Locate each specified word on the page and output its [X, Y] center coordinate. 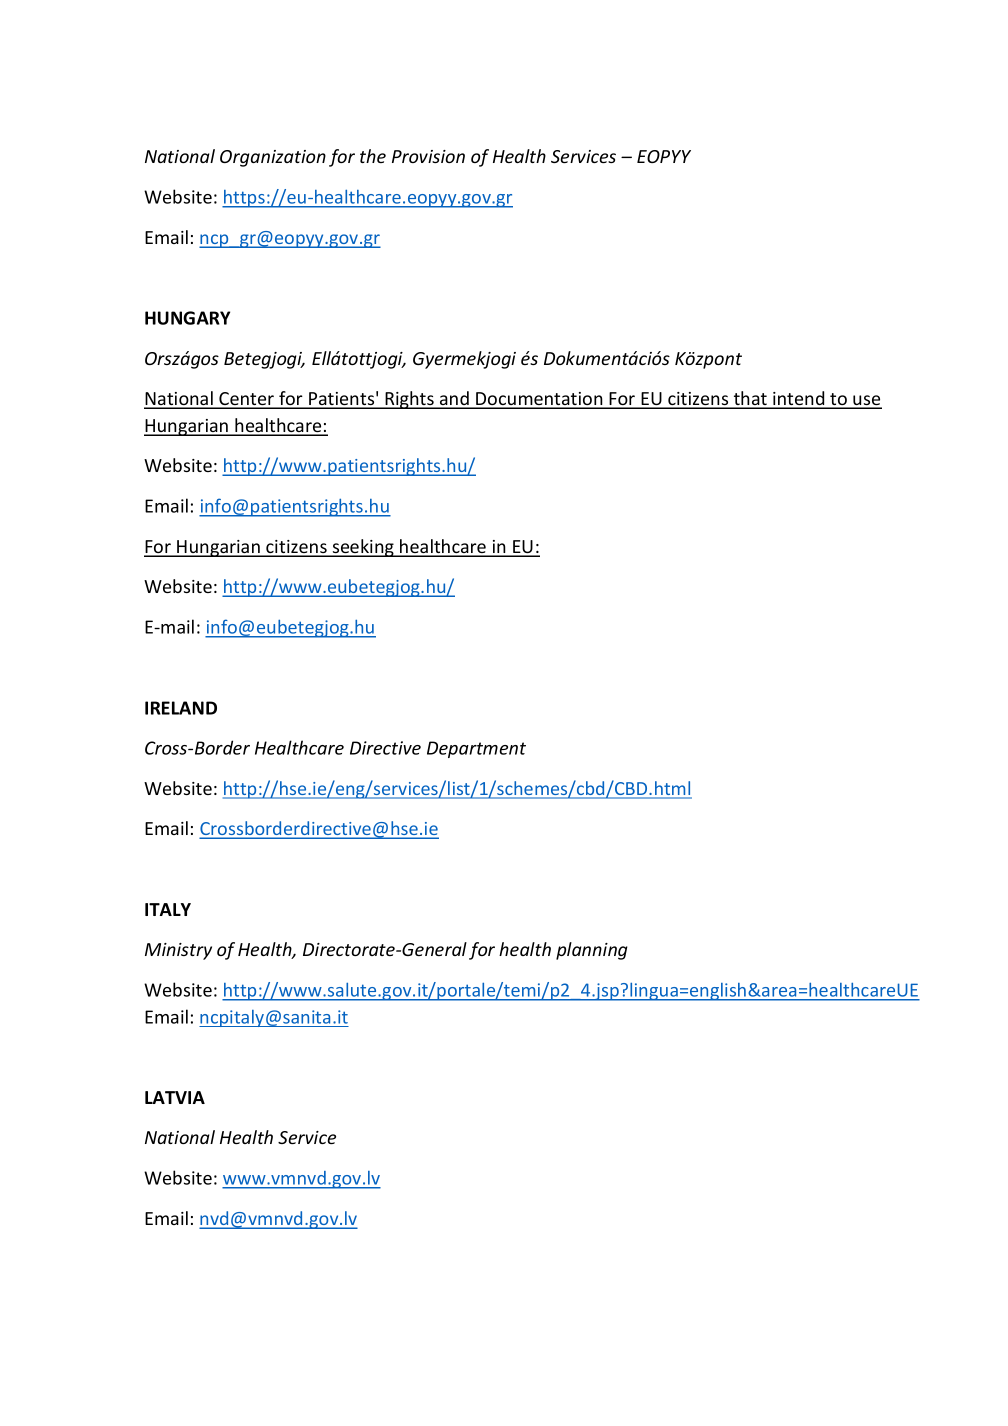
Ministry [178, 951]
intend [799, 399]
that [750, 399]
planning [592, 951]
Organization [273, 158]
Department [476, 749]
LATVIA [175, 1097]
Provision [428, 156]
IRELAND [181, 708]
